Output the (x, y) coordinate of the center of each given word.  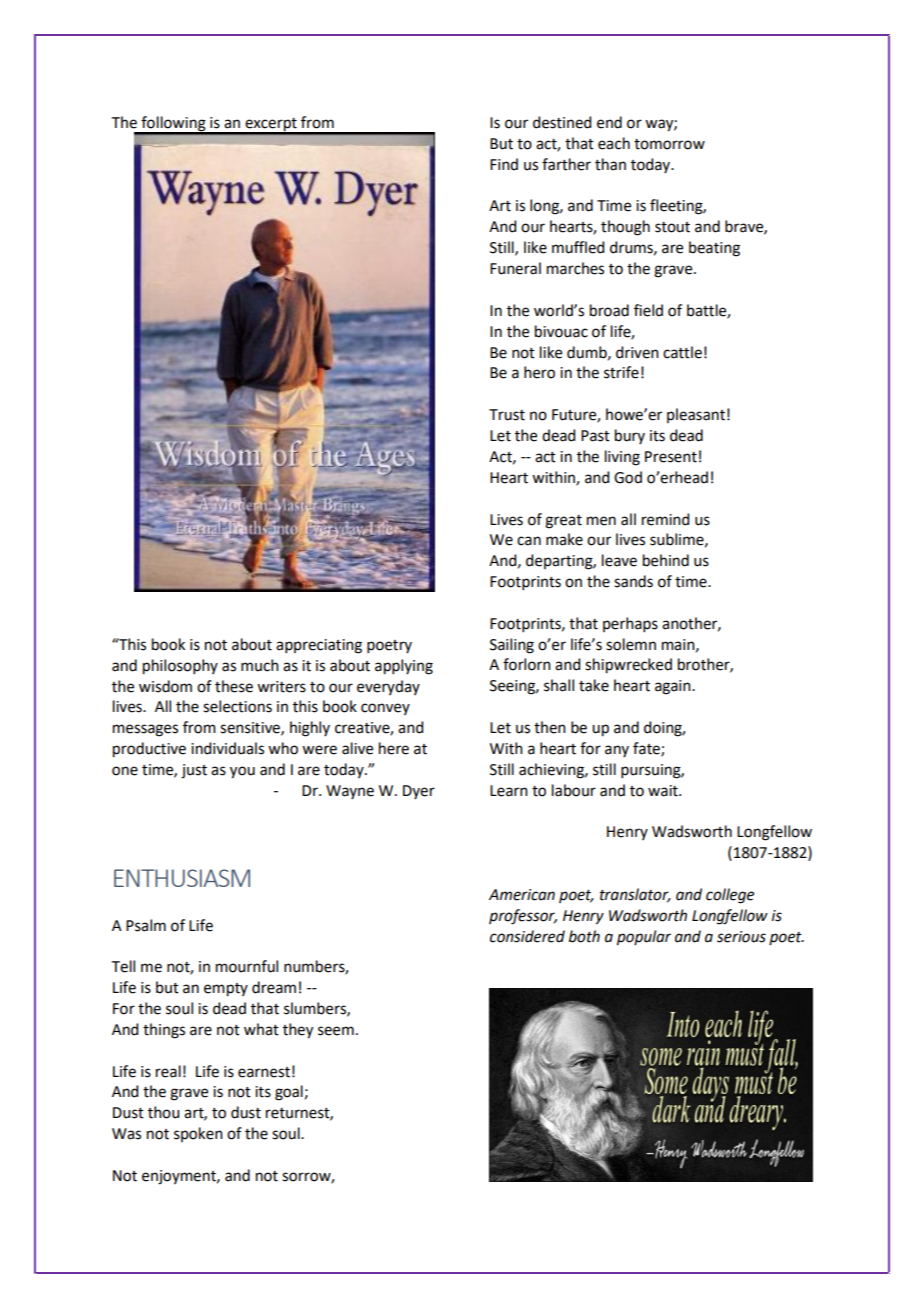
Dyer (419, 792)
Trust (507, 415)
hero (539, 372)
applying (404, 667)
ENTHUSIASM (182, 878)
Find (504, 164)
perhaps (630, 624)
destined (562, 122)
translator (635, 895)
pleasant (696, 415)
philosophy (180, 667)
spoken (198, 1134)
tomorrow (669, 144)
